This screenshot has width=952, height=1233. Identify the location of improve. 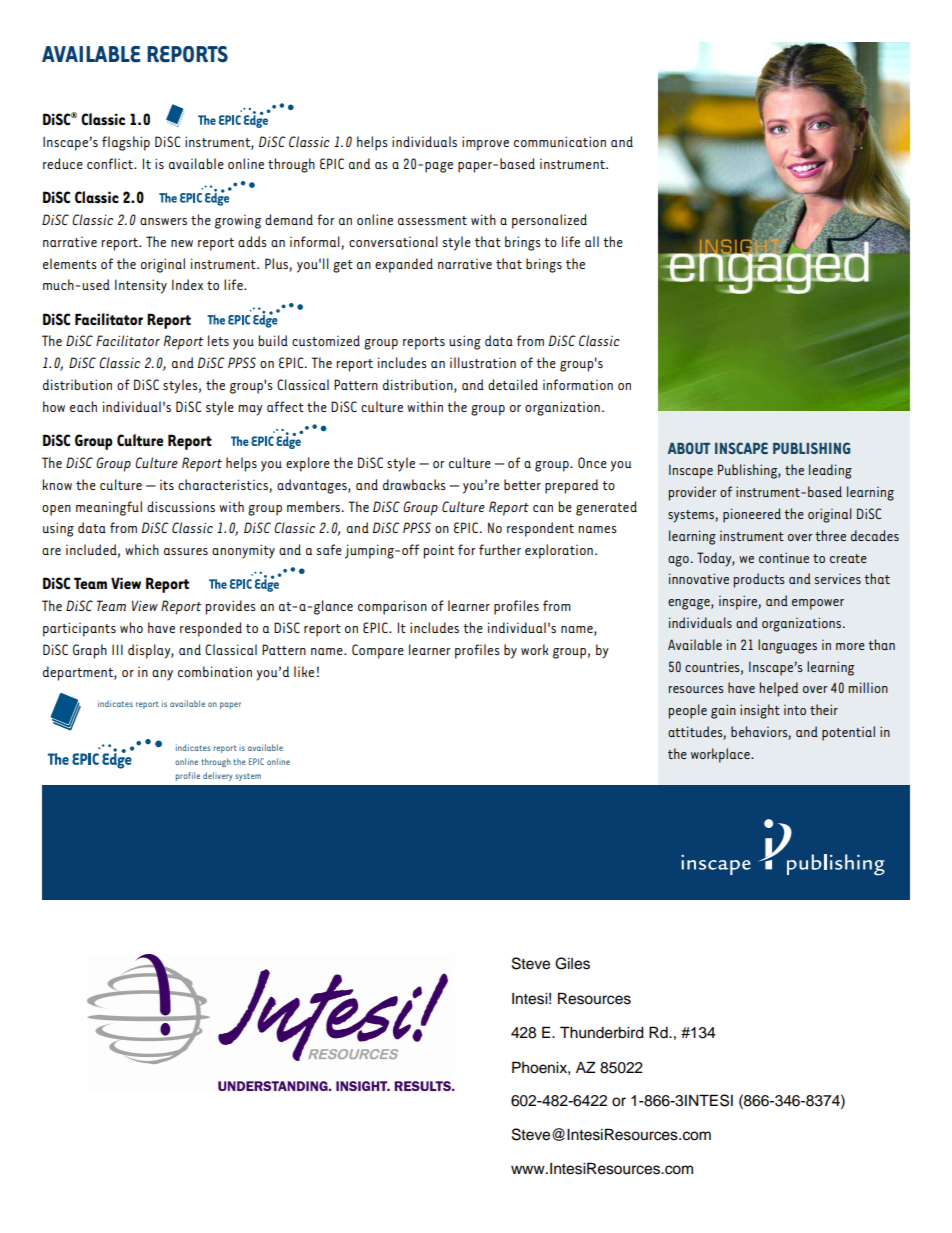
(485, 143).
